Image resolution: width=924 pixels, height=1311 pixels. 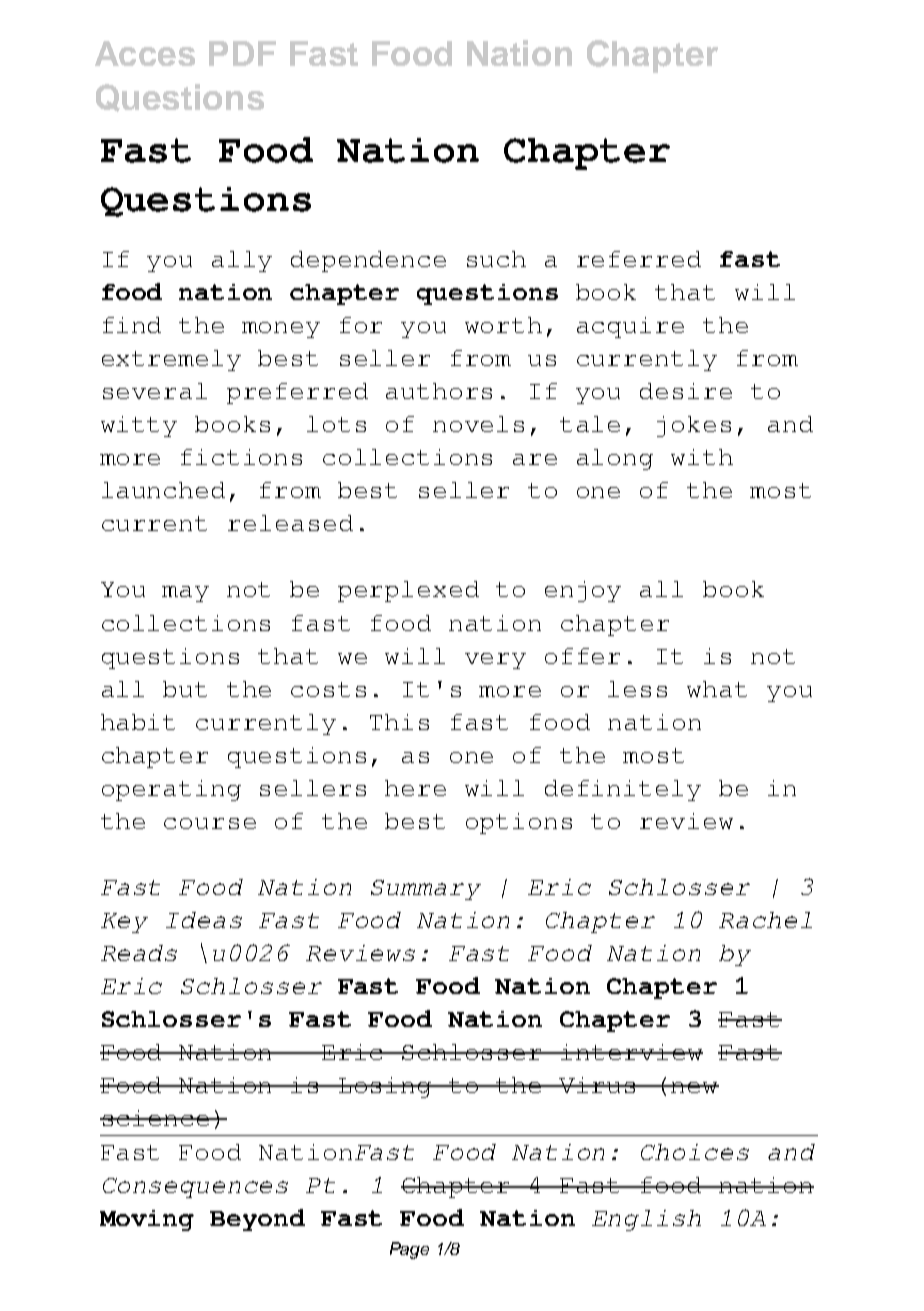 What do you see at coordinates (630, 327) in the document?
I see `acquire` at bounding box center [630, 327].
